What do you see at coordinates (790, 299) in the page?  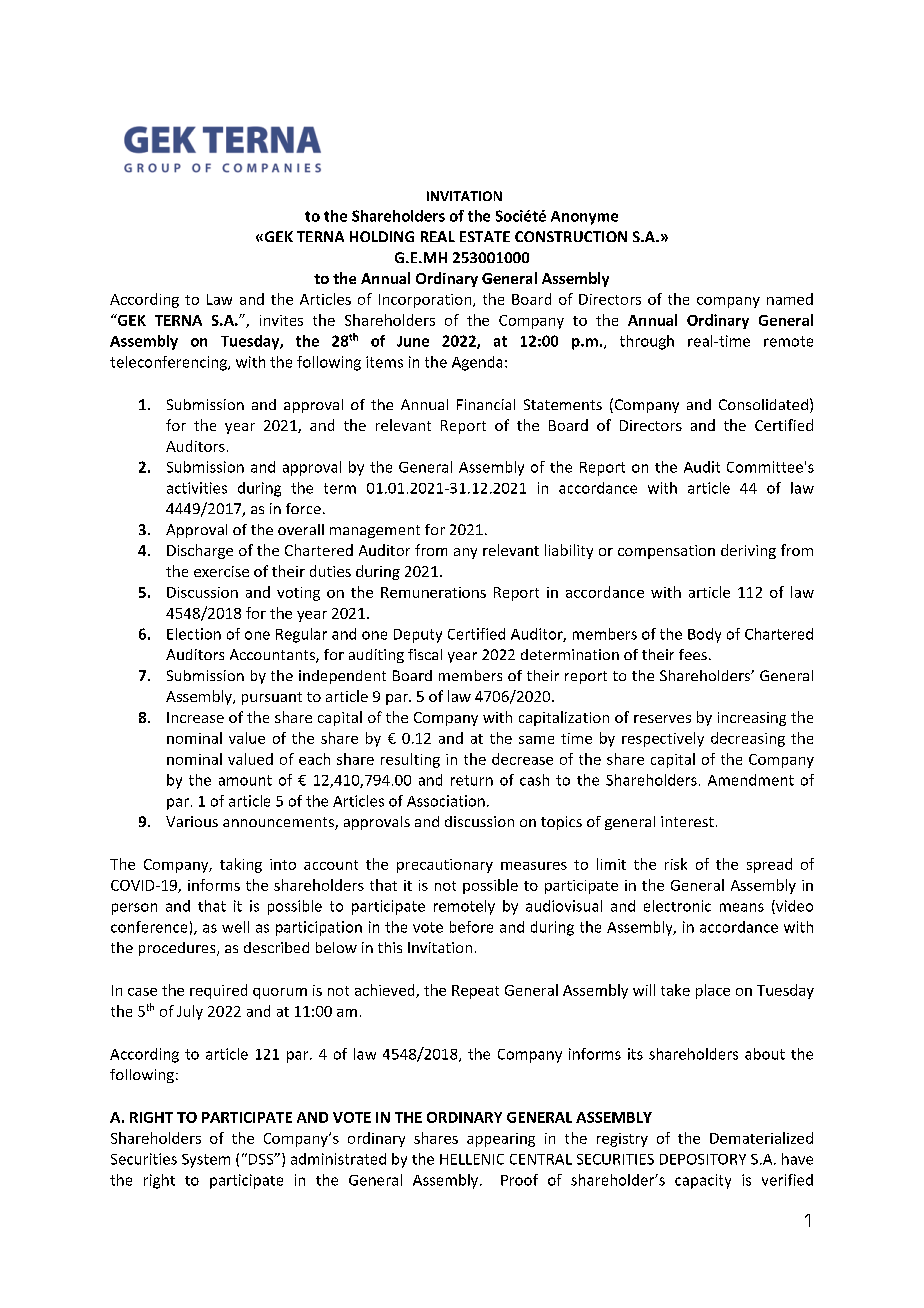 I see `named` at bounding box center [790, 299].
